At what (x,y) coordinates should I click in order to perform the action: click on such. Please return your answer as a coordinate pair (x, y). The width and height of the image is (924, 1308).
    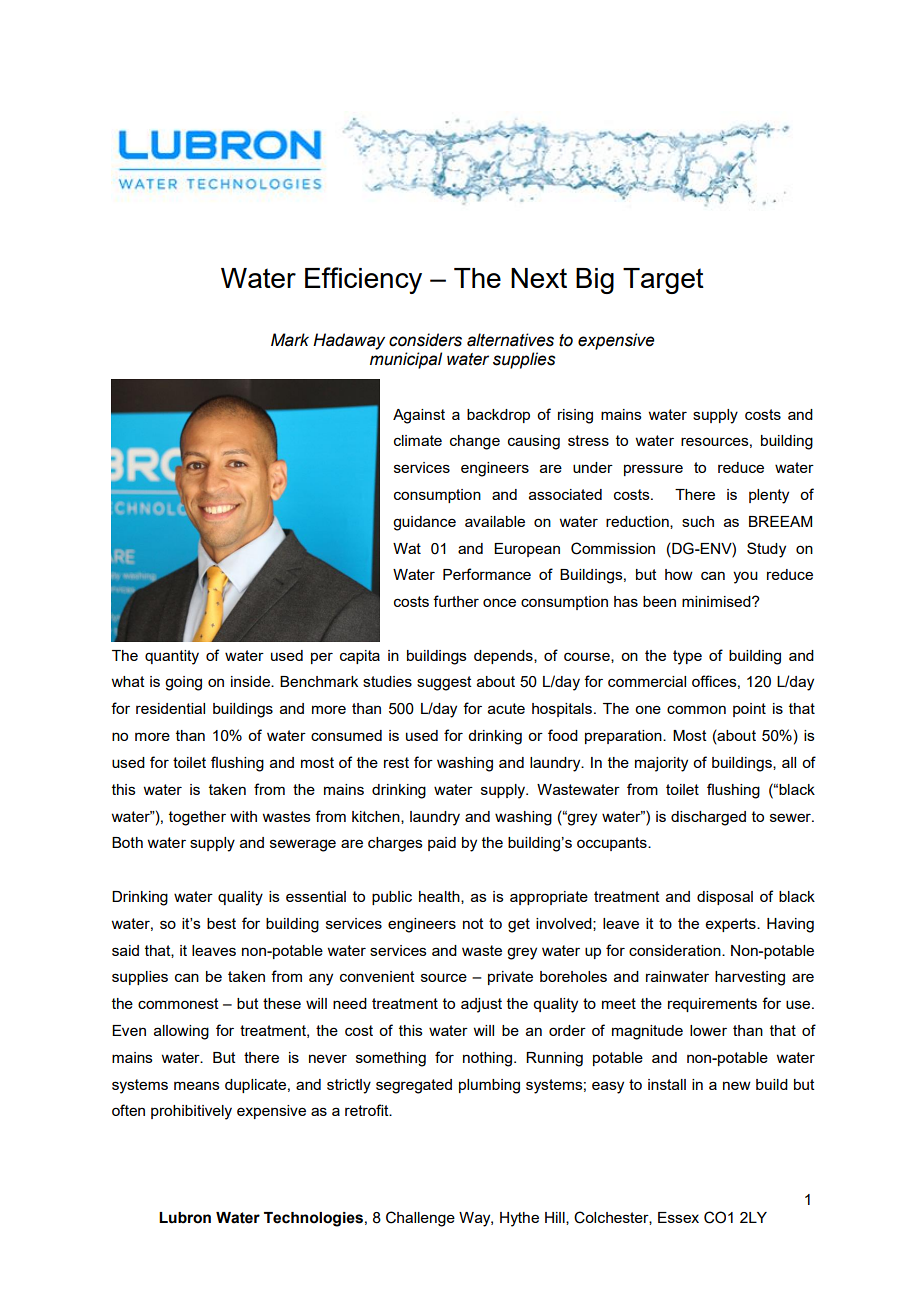
    Looking at the image, I should click on (698, 521).
